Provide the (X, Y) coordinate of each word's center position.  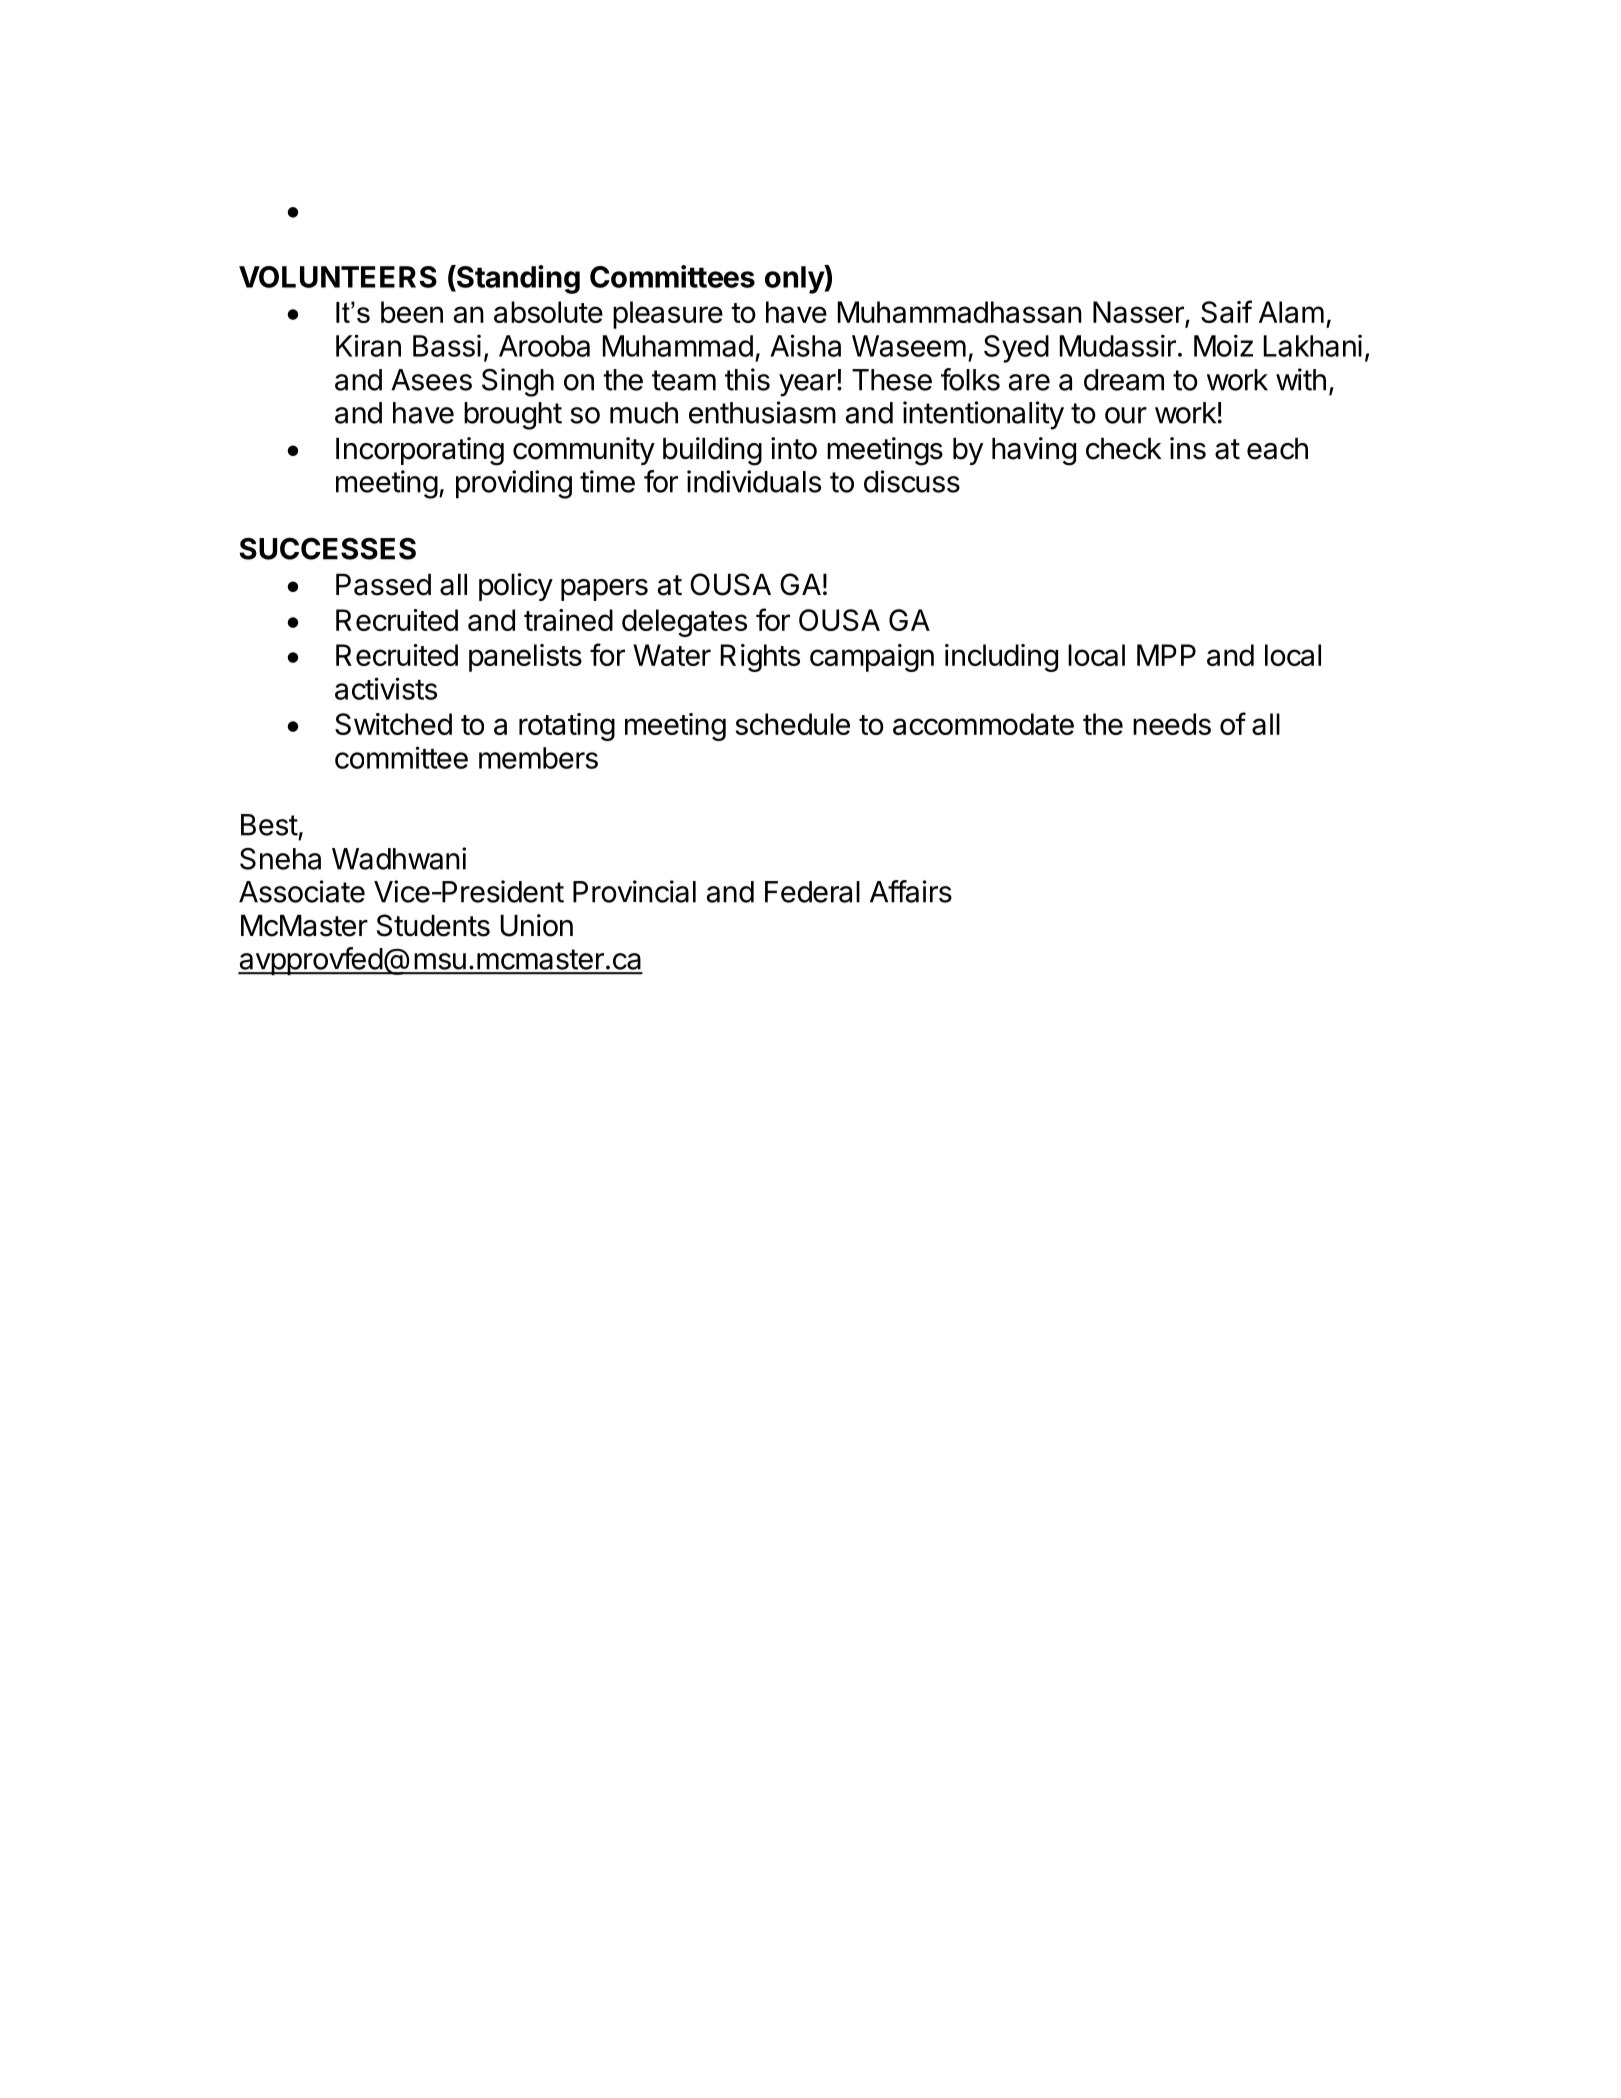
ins (1188, 448)
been (412, 312)
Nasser (1139, 313)
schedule (792, 724)
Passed (383, 584)
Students (433, 925)
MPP (1166, 655)
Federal (812, 892)
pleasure (668, 315)
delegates (684, 623)
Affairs (911, 891)
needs (1172, 724)
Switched (393, 724)
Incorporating (420, 451)
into (794, 448)
